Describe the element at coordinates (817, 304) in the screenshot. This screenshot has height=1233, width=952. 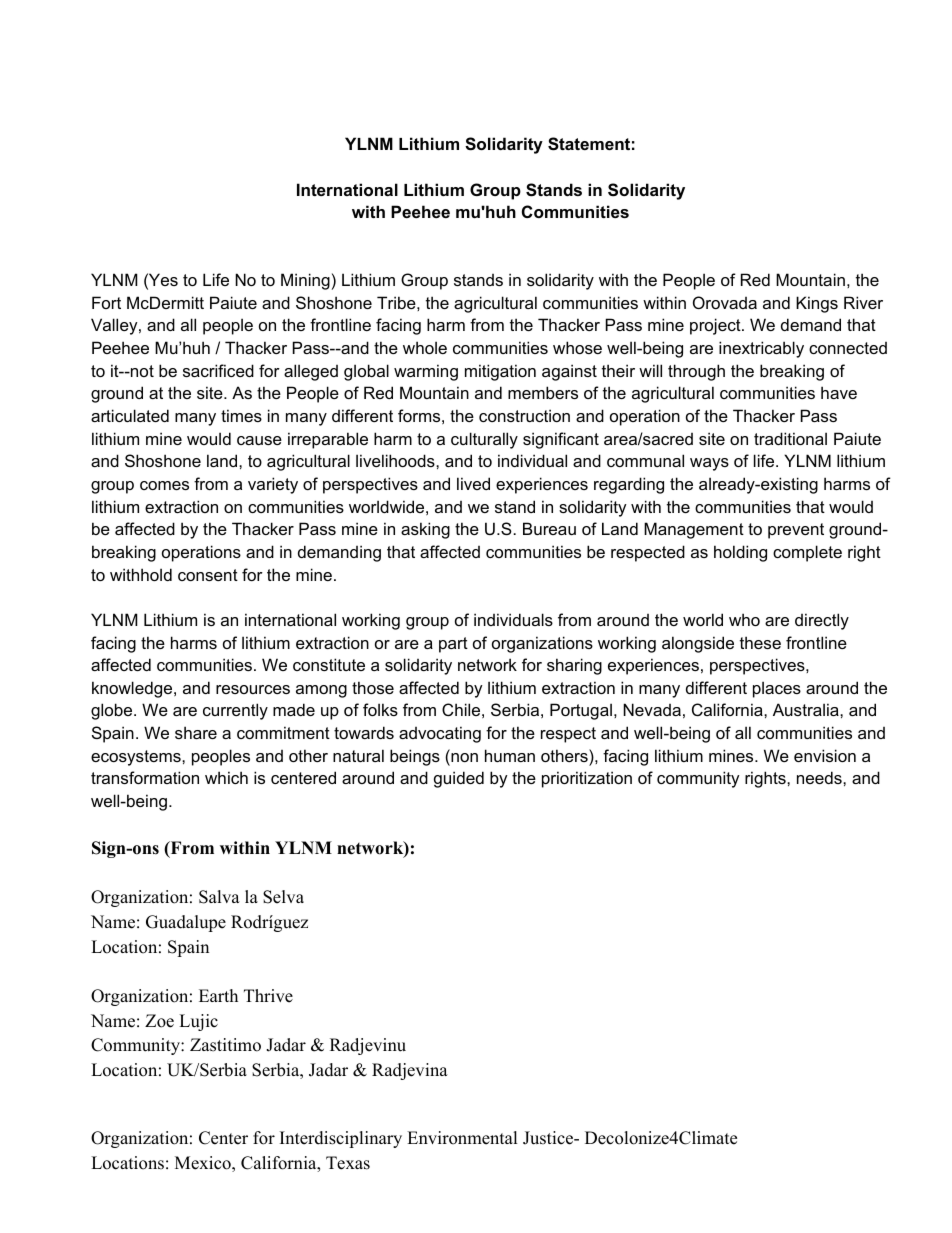
I see `Kings` at that location.
